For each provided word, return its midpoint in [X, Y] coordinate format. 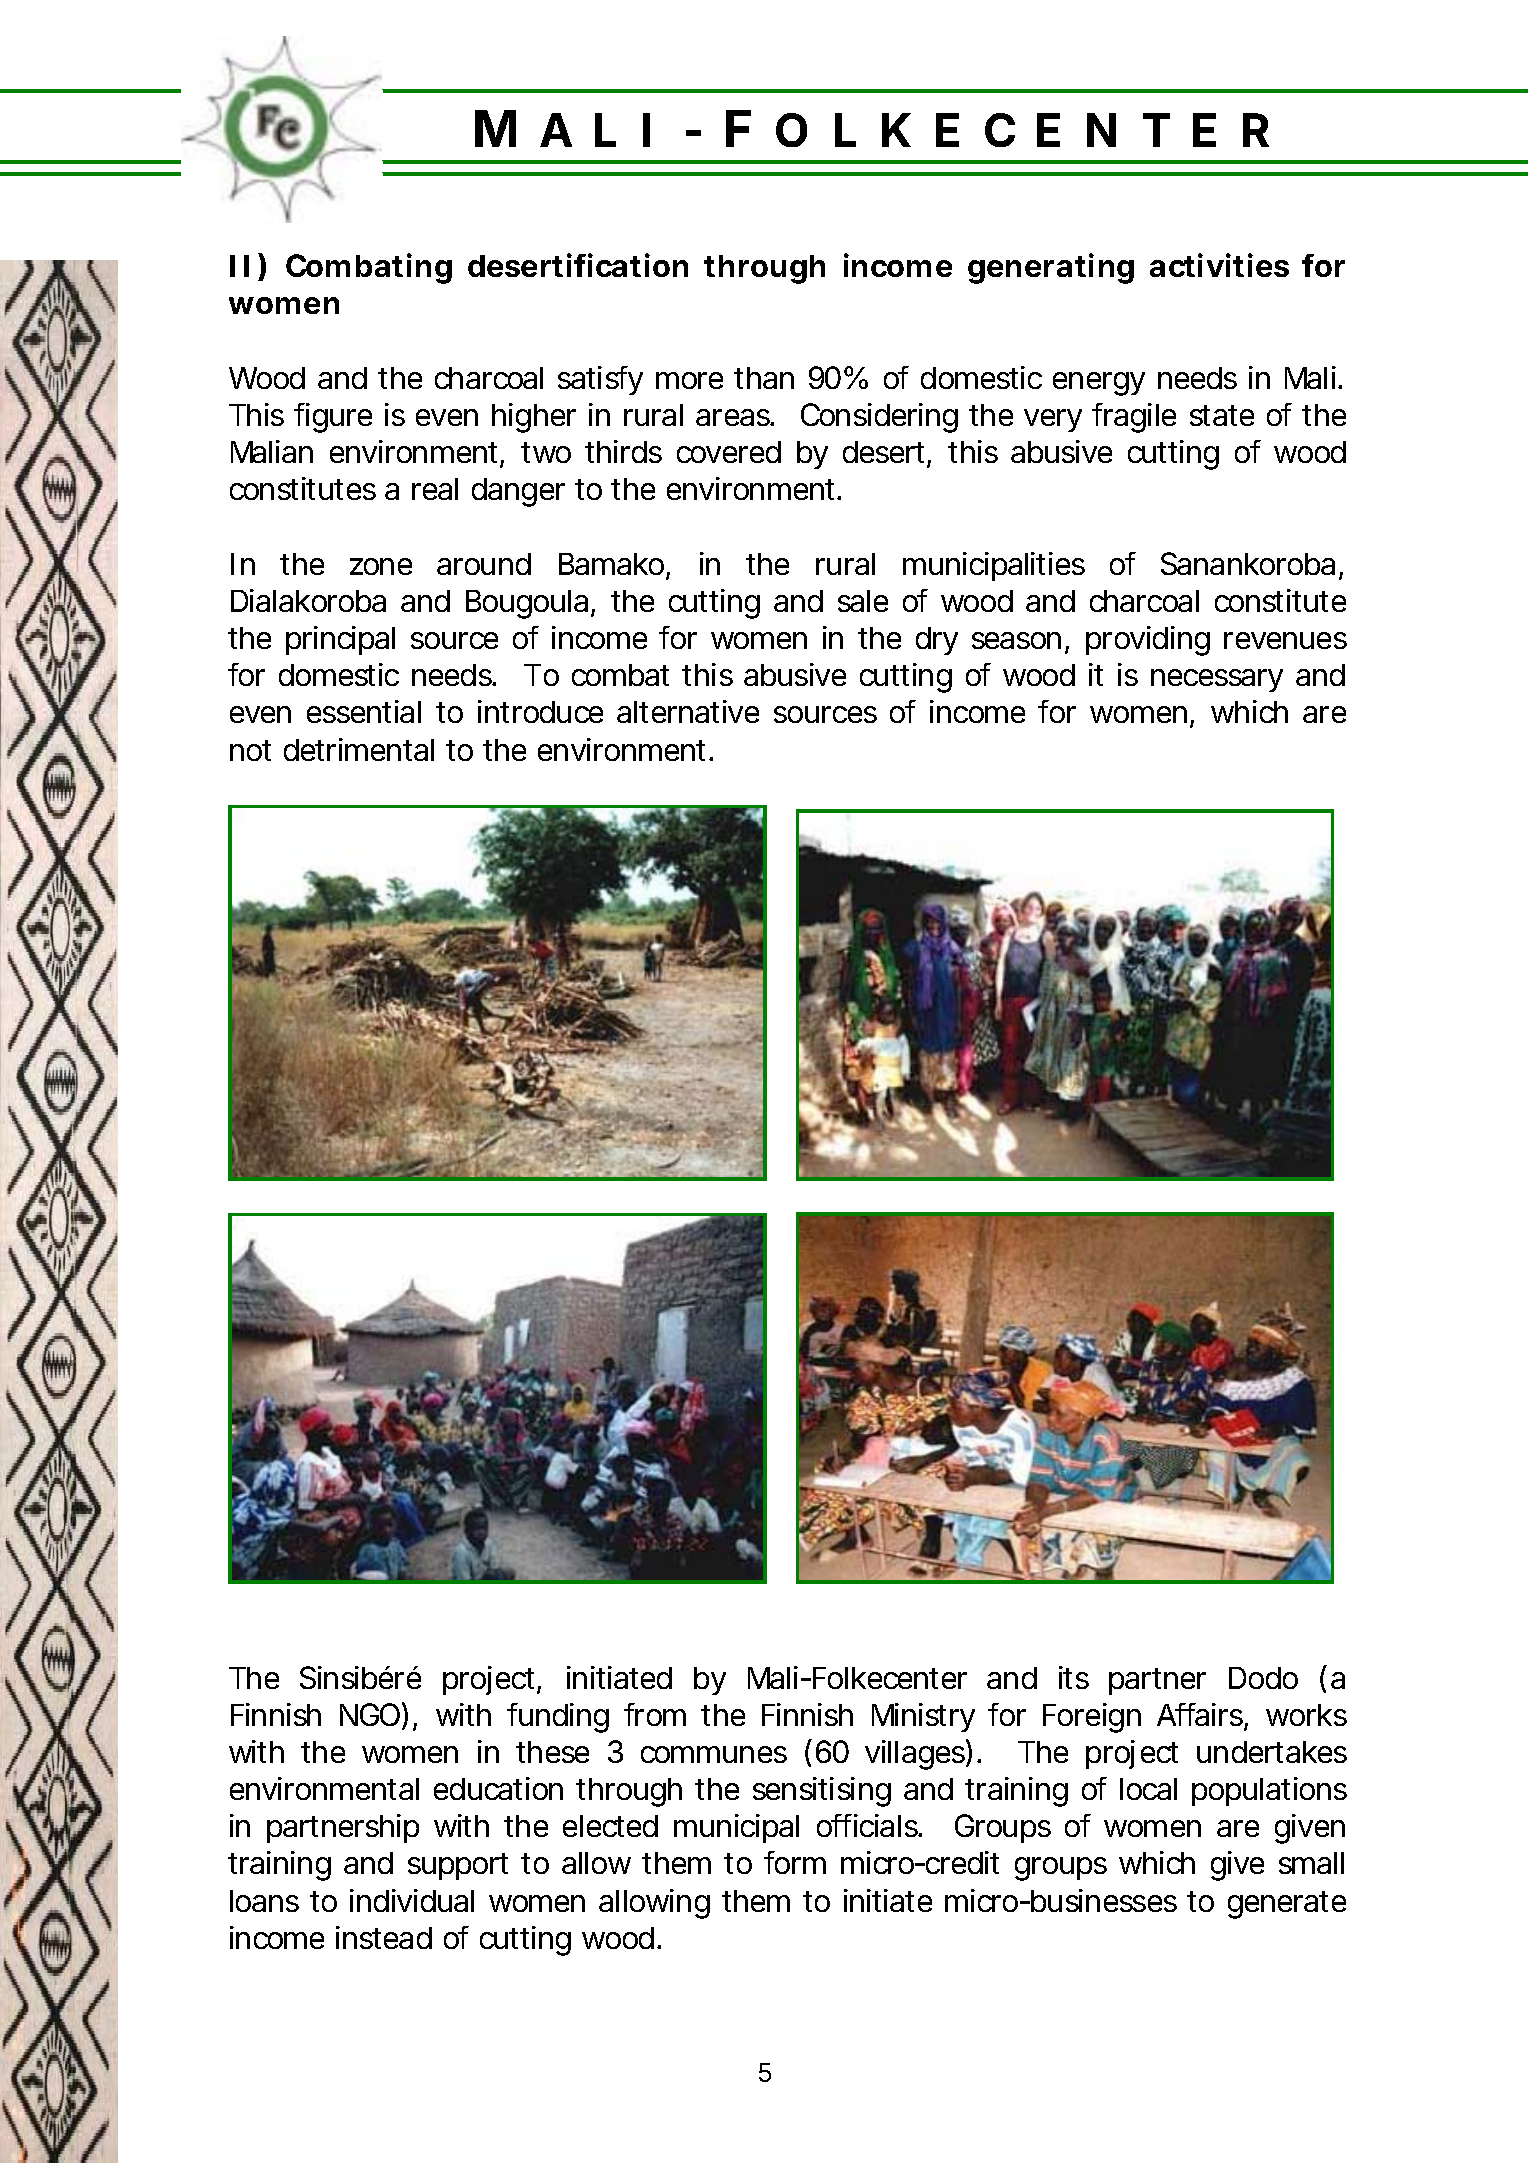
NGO [370, 1714]
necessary [1217, 680]
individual [412, 1900]
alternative [688, 711]
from [655, 1714]
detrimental [359, 749]
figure [333, 418]
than [764, 378]
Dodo [1263, 1678]
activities [1219, 265]
